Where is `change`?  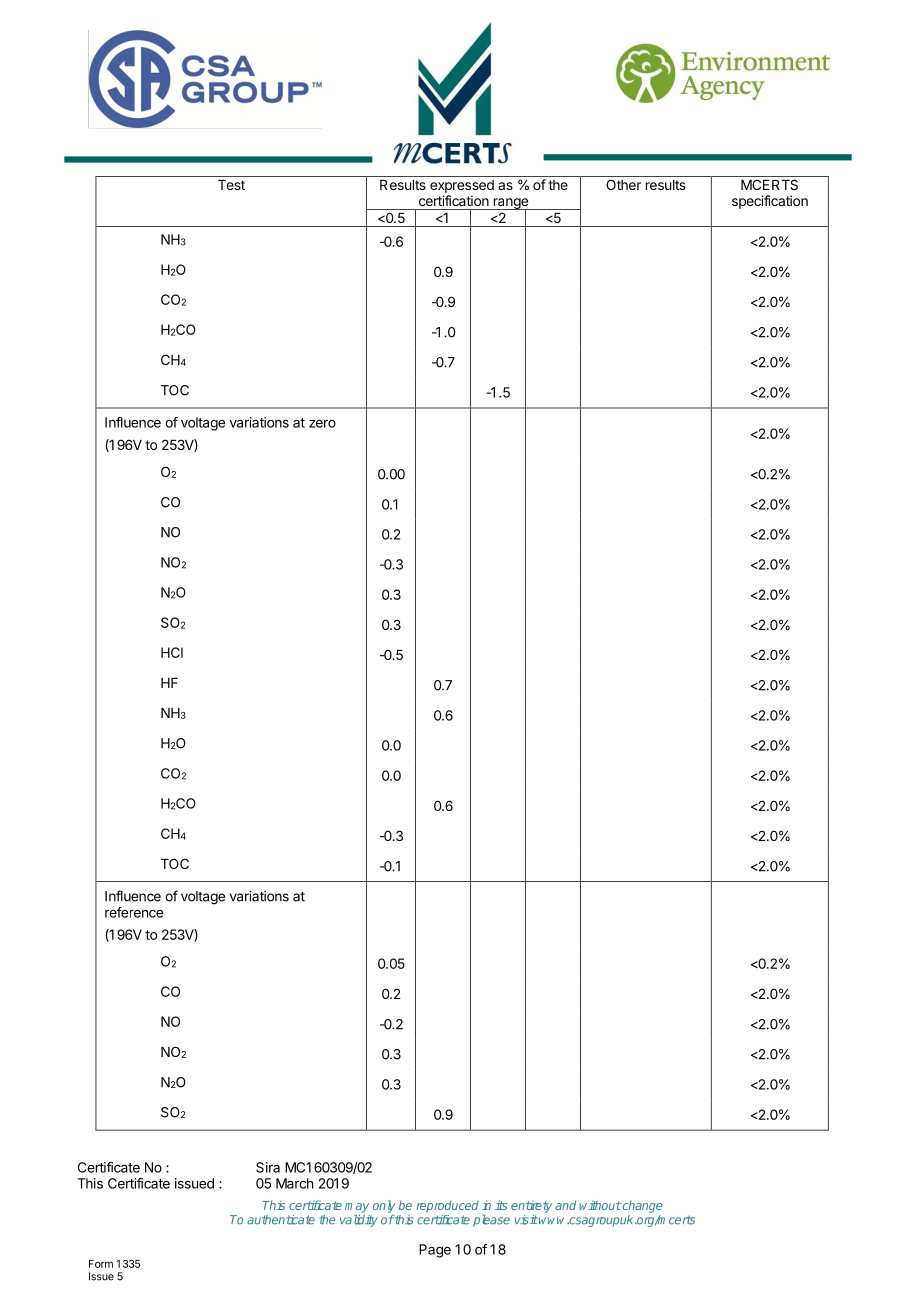
change is located at coordinates (641, 1207).
